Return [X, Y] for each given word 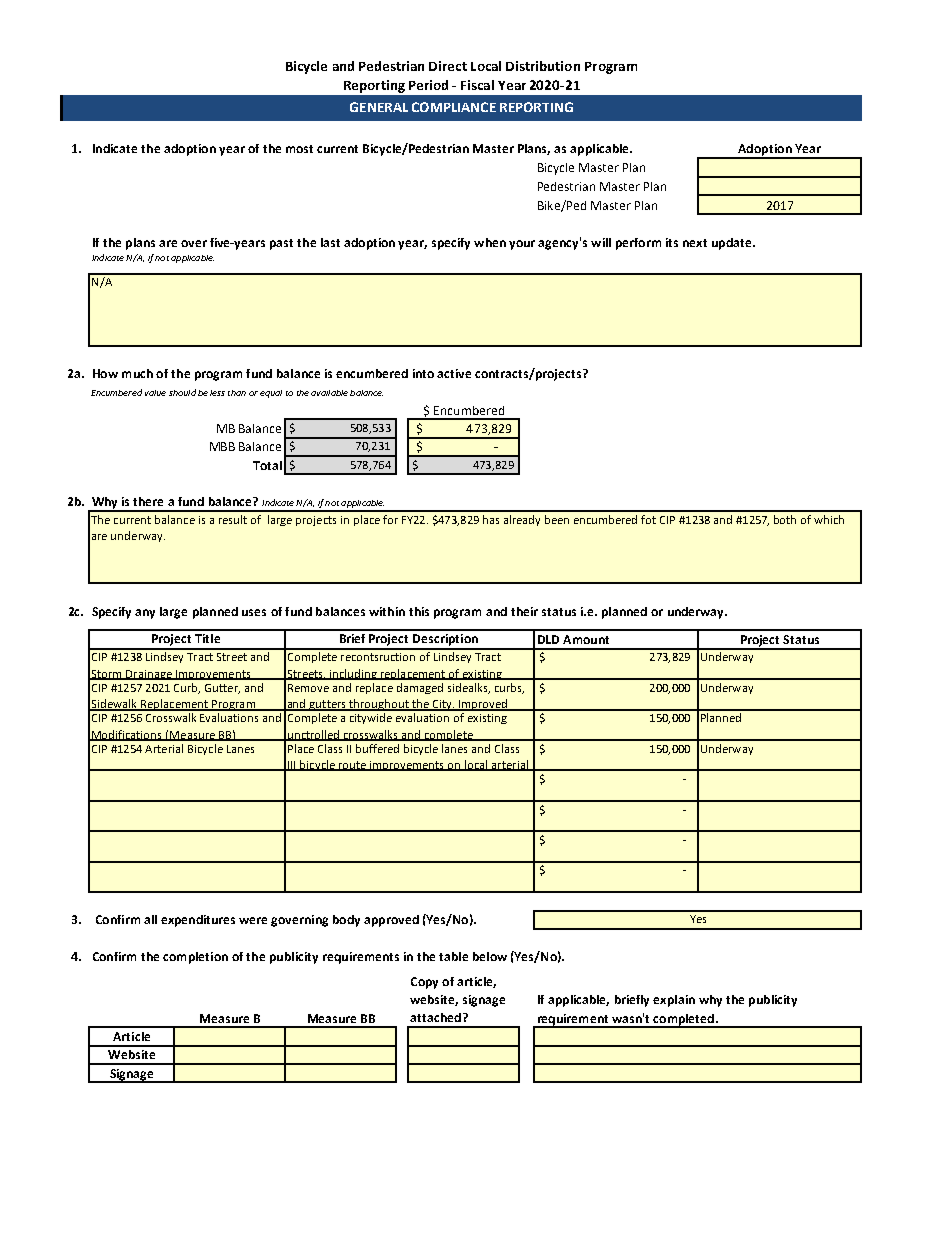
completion [195, 958]
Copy [424, 983]
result [233, 519]
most [299, 149]
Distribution [543, 66]
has [491, 519]
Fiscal [477, 85]
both [785, 519]
